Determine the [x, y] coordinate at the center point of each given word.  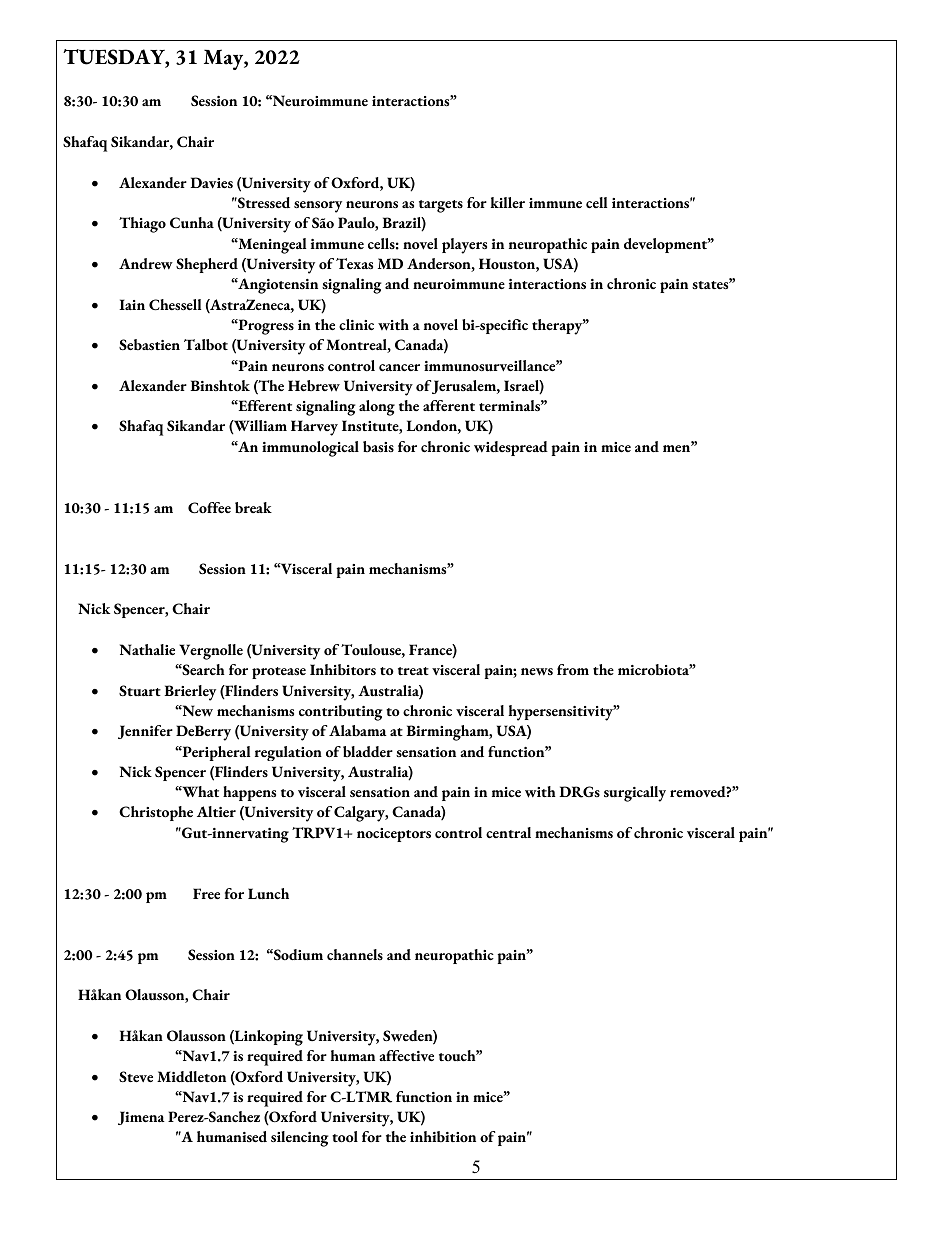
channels [355, 954]
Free [206, 893]
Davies [211, 183]
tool [345, 1137]
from [573, 670]
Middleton [191, 1076]
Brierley [190, 693]
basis [378, 446]
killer [507, 202]
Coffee [209, 508]
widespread [511, 448]
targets [441, 206]
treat [413, 671]
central [508, 832]
